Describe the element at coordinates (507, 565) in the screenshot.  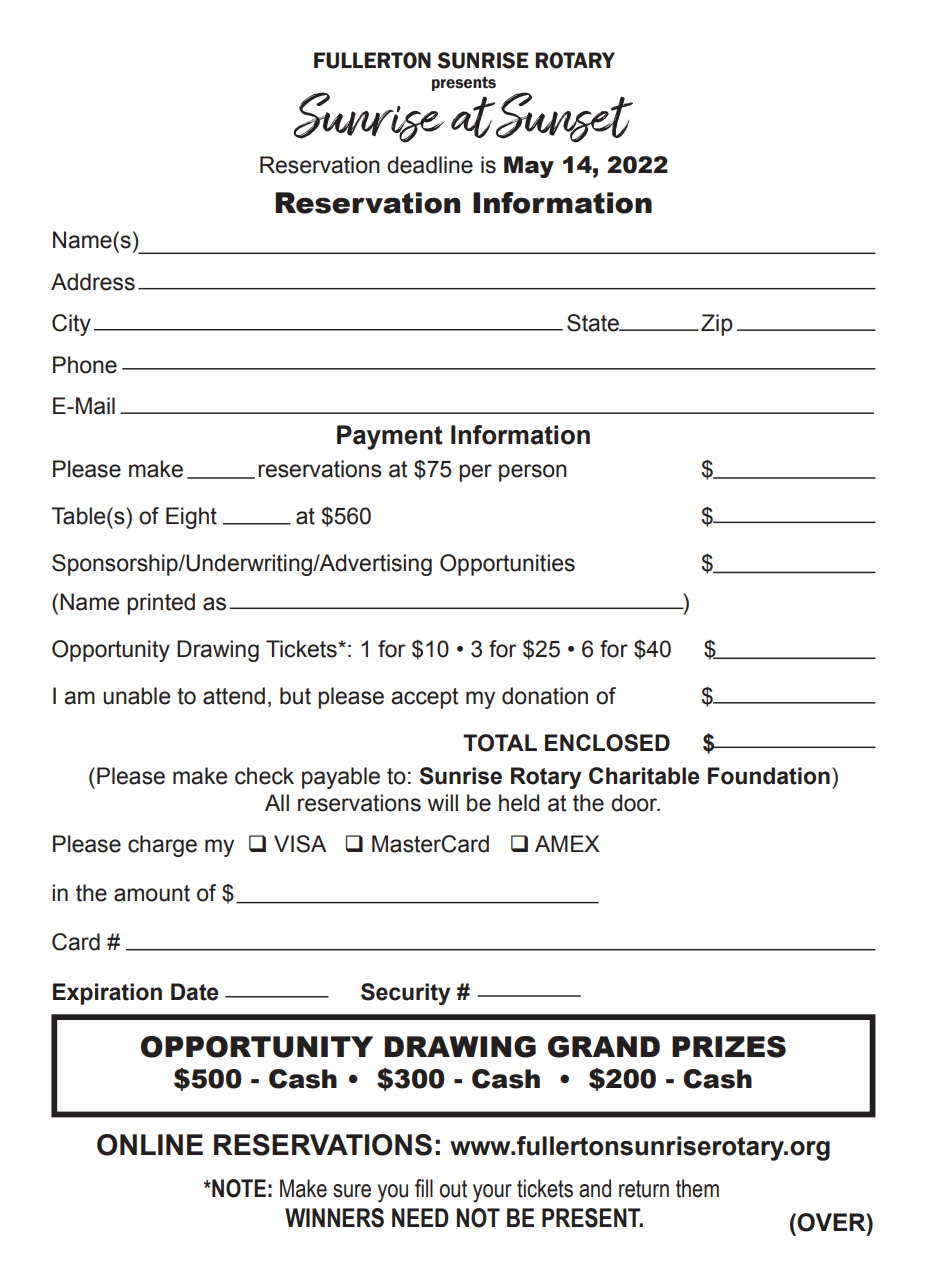
I see `Opportunities` at that location.
